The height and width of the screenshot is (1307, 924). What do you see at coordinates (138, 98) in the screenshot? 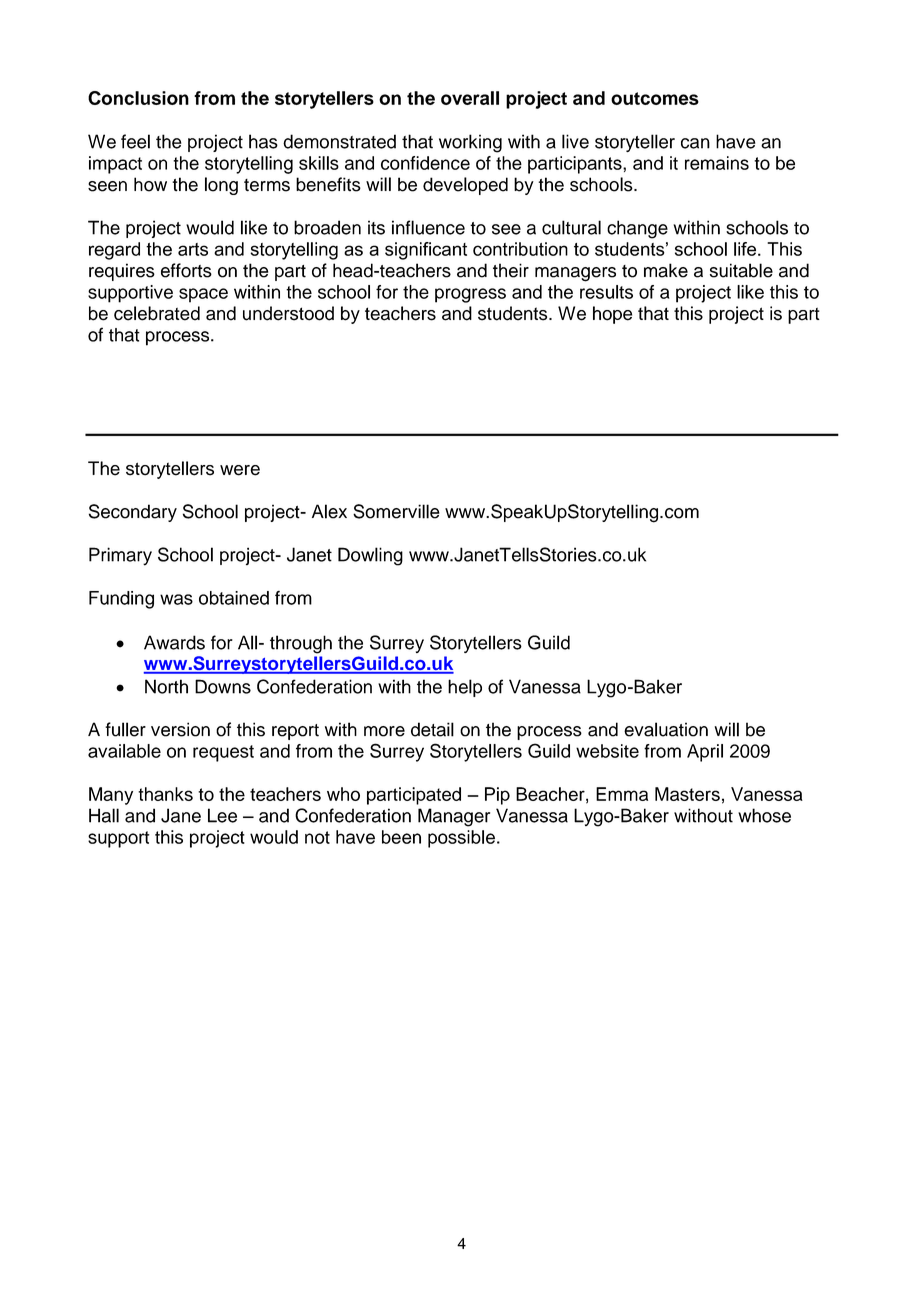
I see `Conclusion` at bounding box center [138, 98].
